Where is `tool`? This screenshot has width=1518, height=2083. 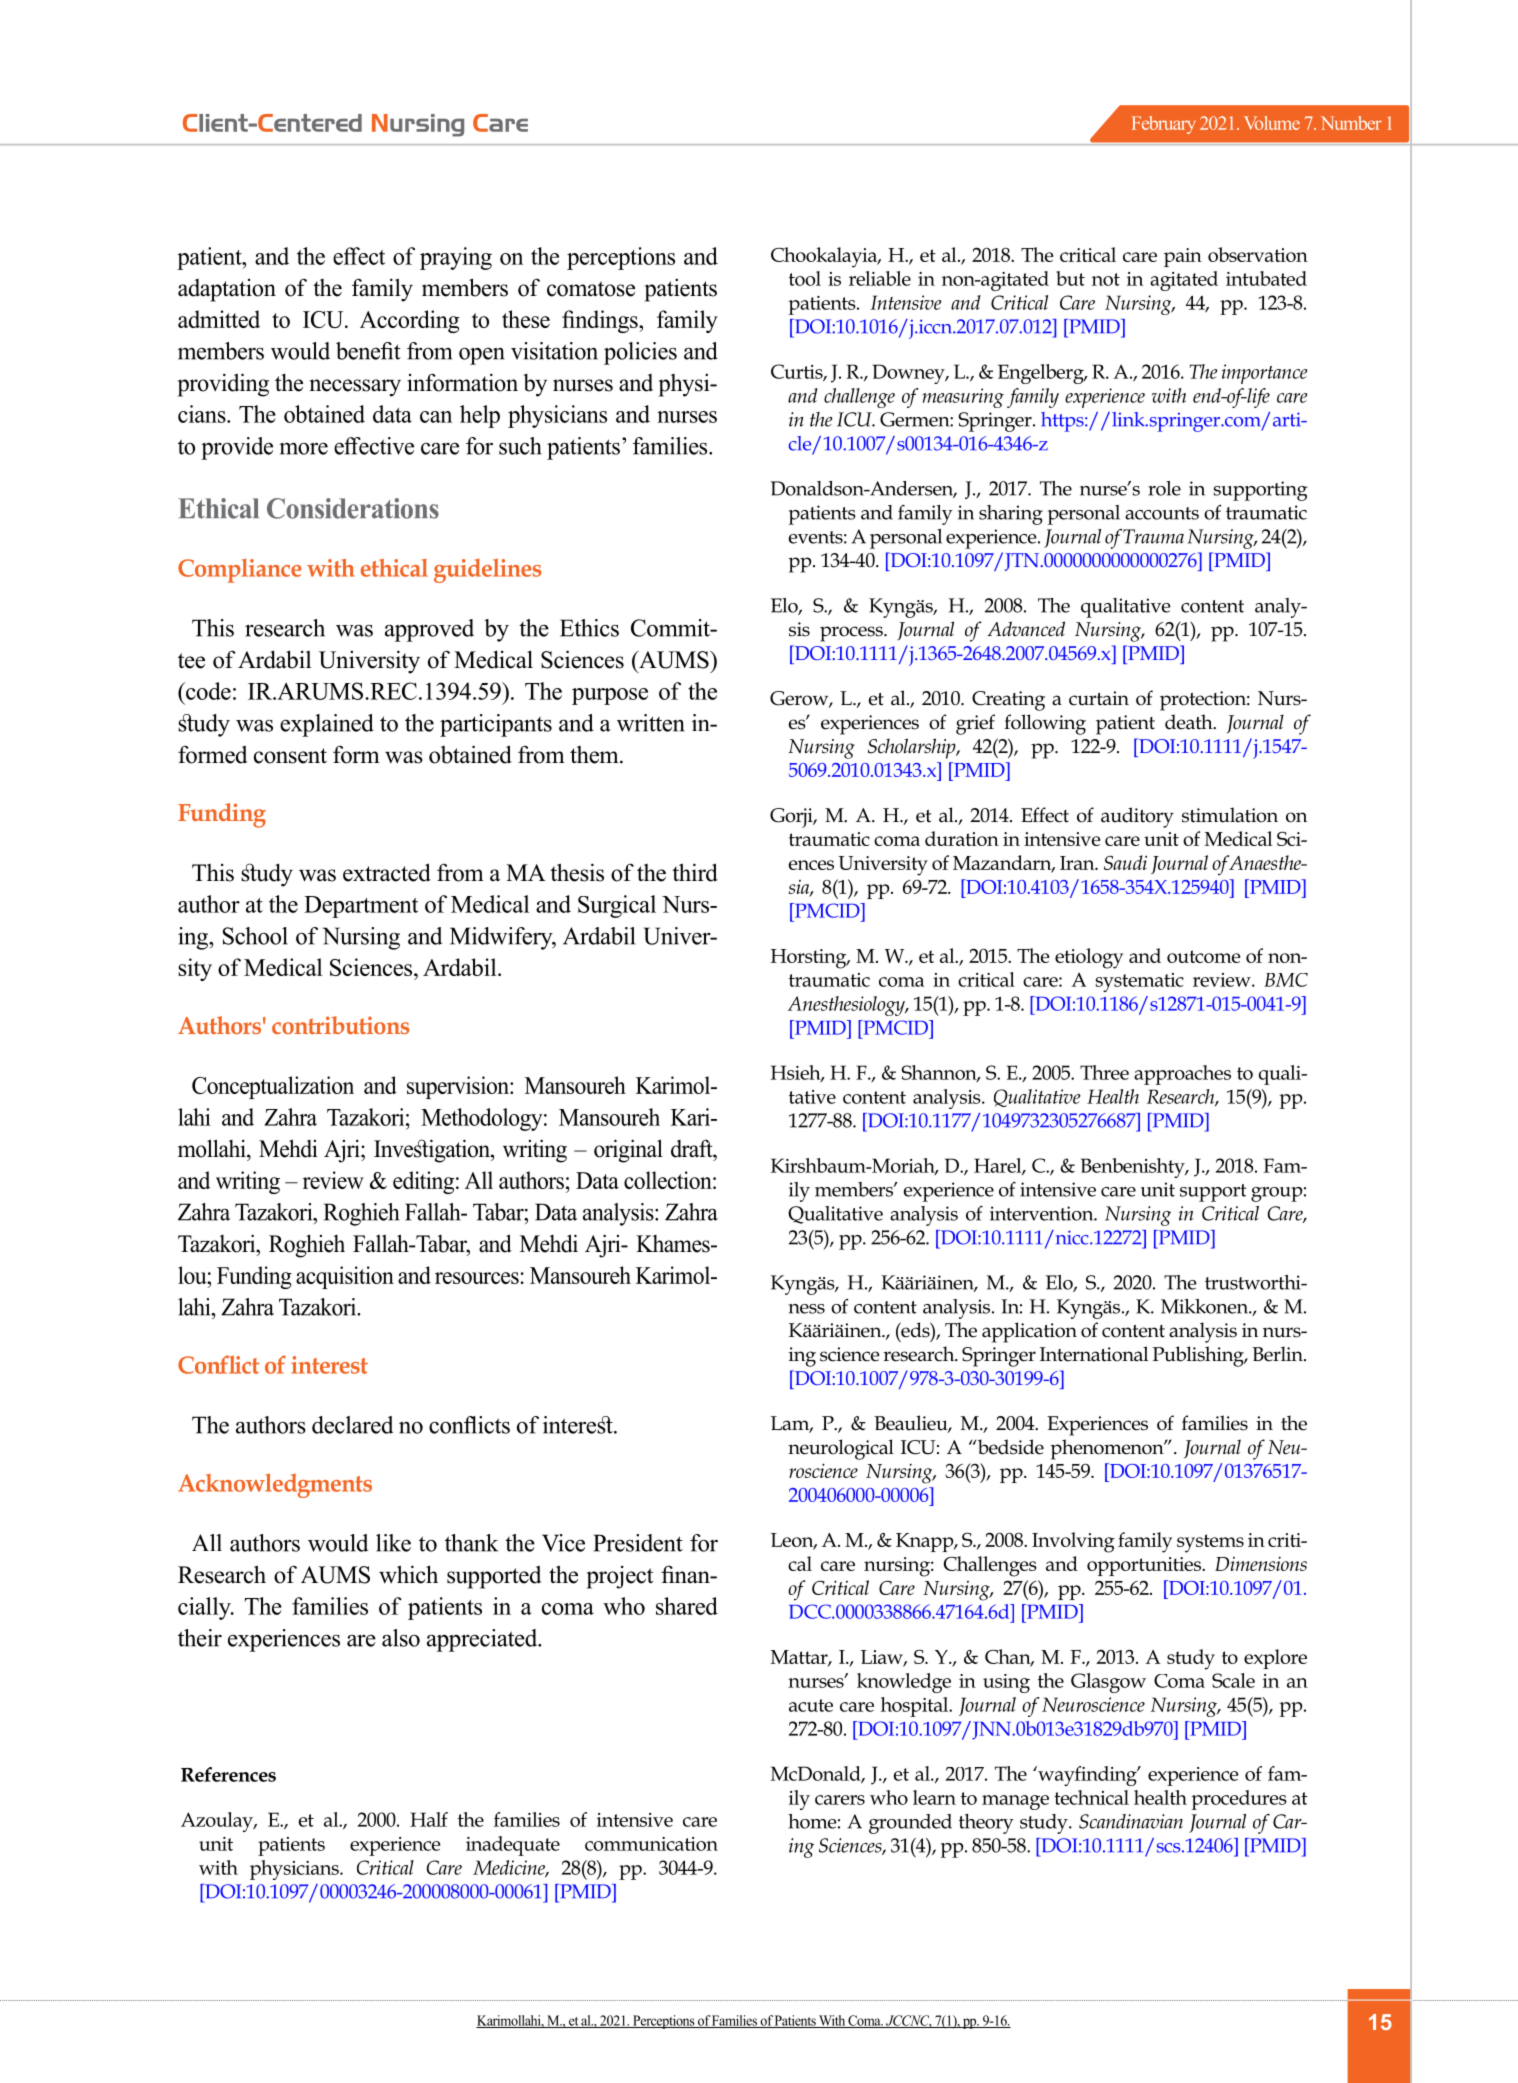
tool is located at coordinates (805, 278).
